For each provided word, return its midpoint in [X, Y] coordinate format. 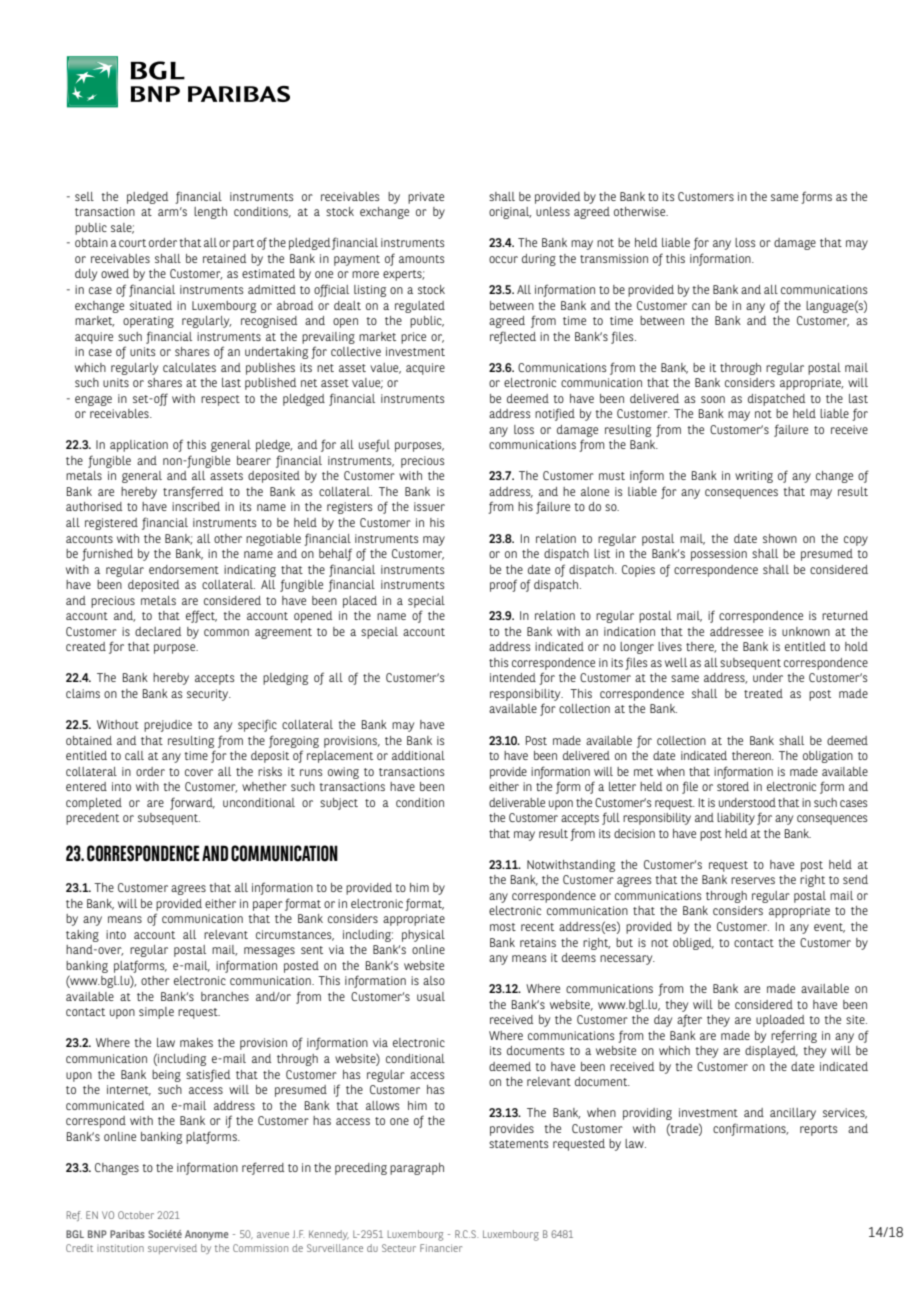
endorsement [184, 569]
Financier [441, 1248]
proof [503, 585]
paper [268, 906]
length [210, 213]
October [136, 1215]
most [503, 927]
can [701, 306]
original [510, 213]
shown [780, 538]
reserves [753, 880]
